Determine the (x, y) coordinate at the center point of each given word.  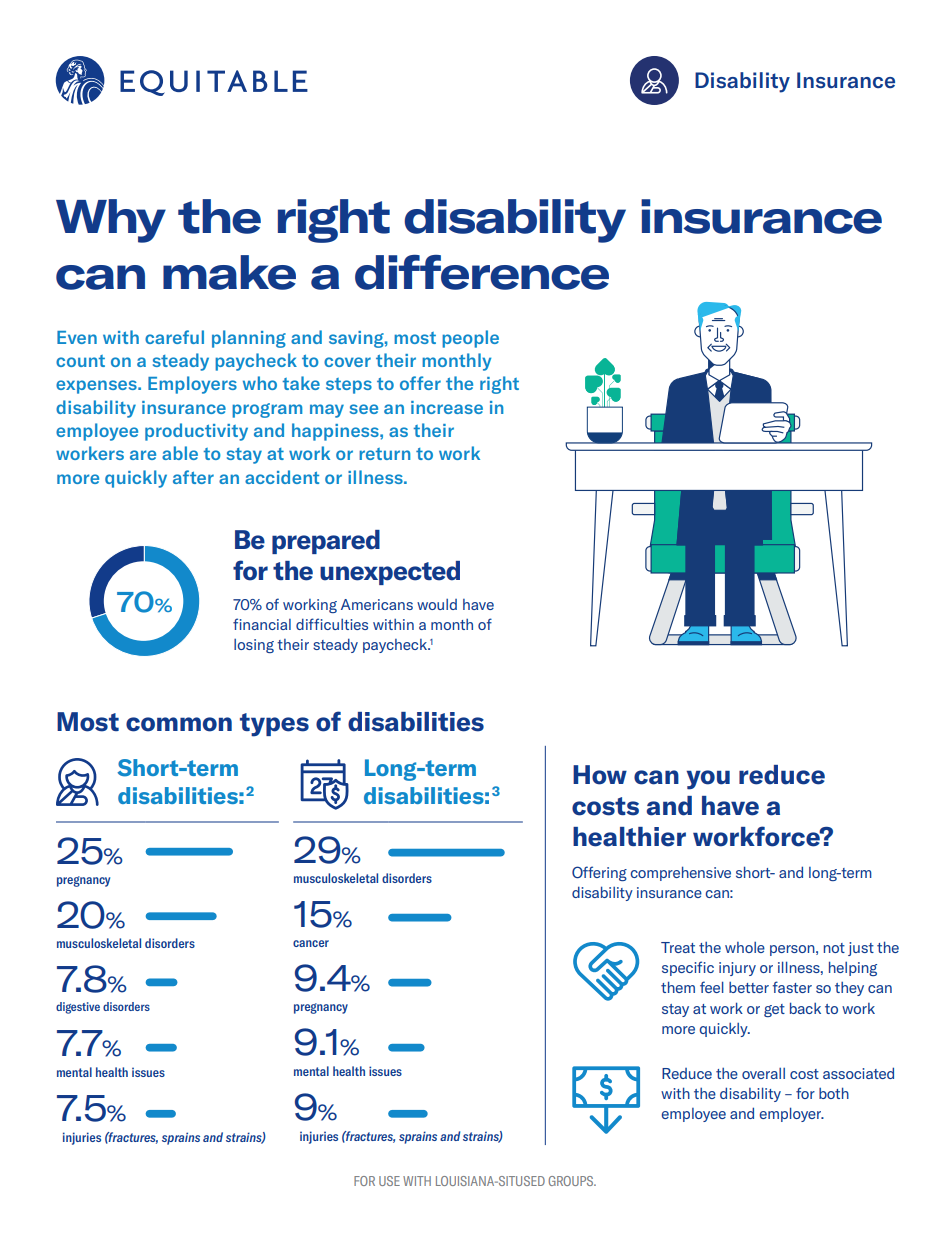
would (437, 604)
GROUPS (572, 1181)
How (600, 775)
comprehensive (681, 873)
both (834, 1093)
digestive (78, 1008)
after (193, 477)
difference (482, 272)
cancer (311, 943)
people (470, 339)
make (229, 272)
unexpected (390, 573)
